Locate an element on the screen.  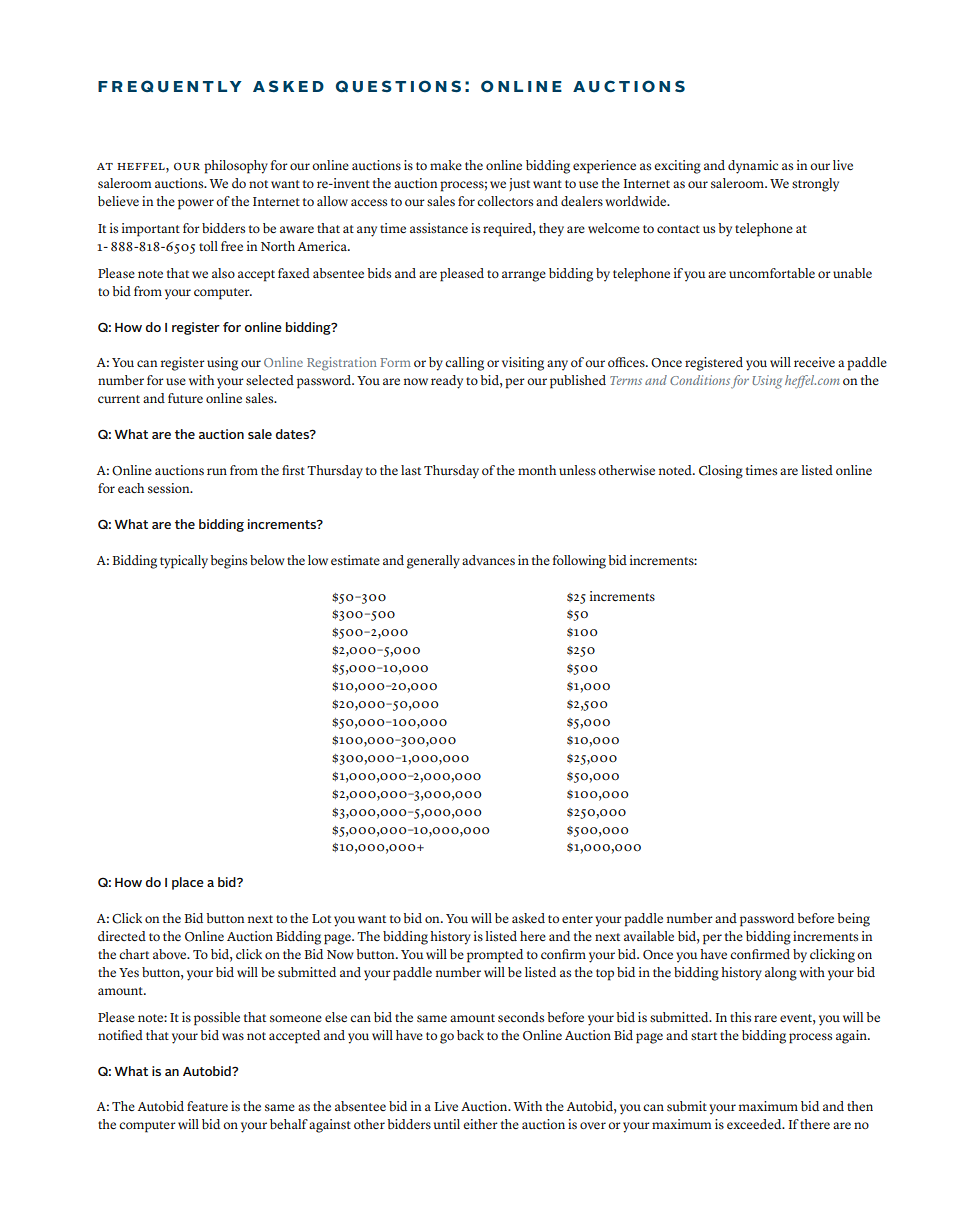
run is located at coordinates (217, 471).
